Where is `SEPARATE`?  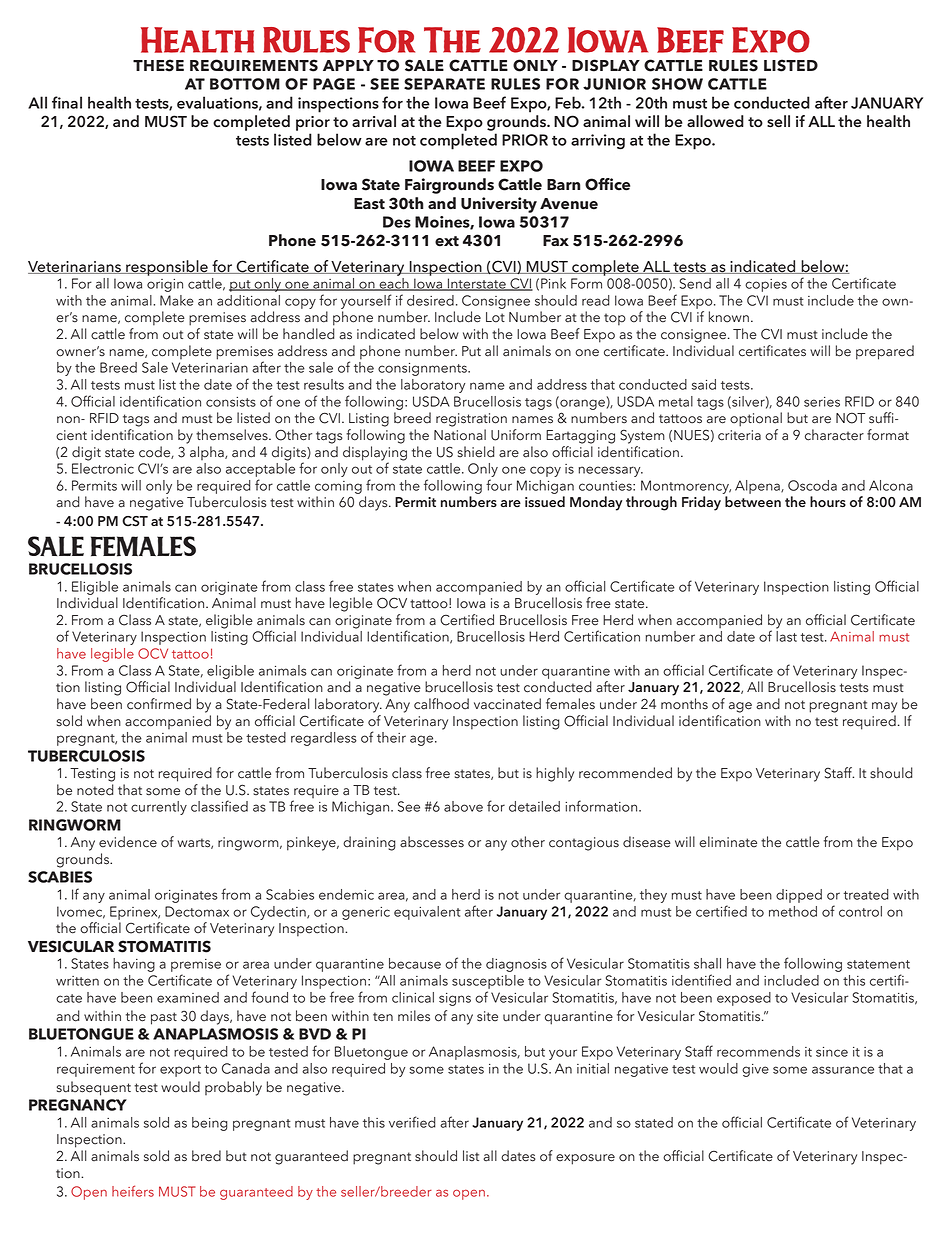
SEPARATE is located at coordinates (444, 84).
